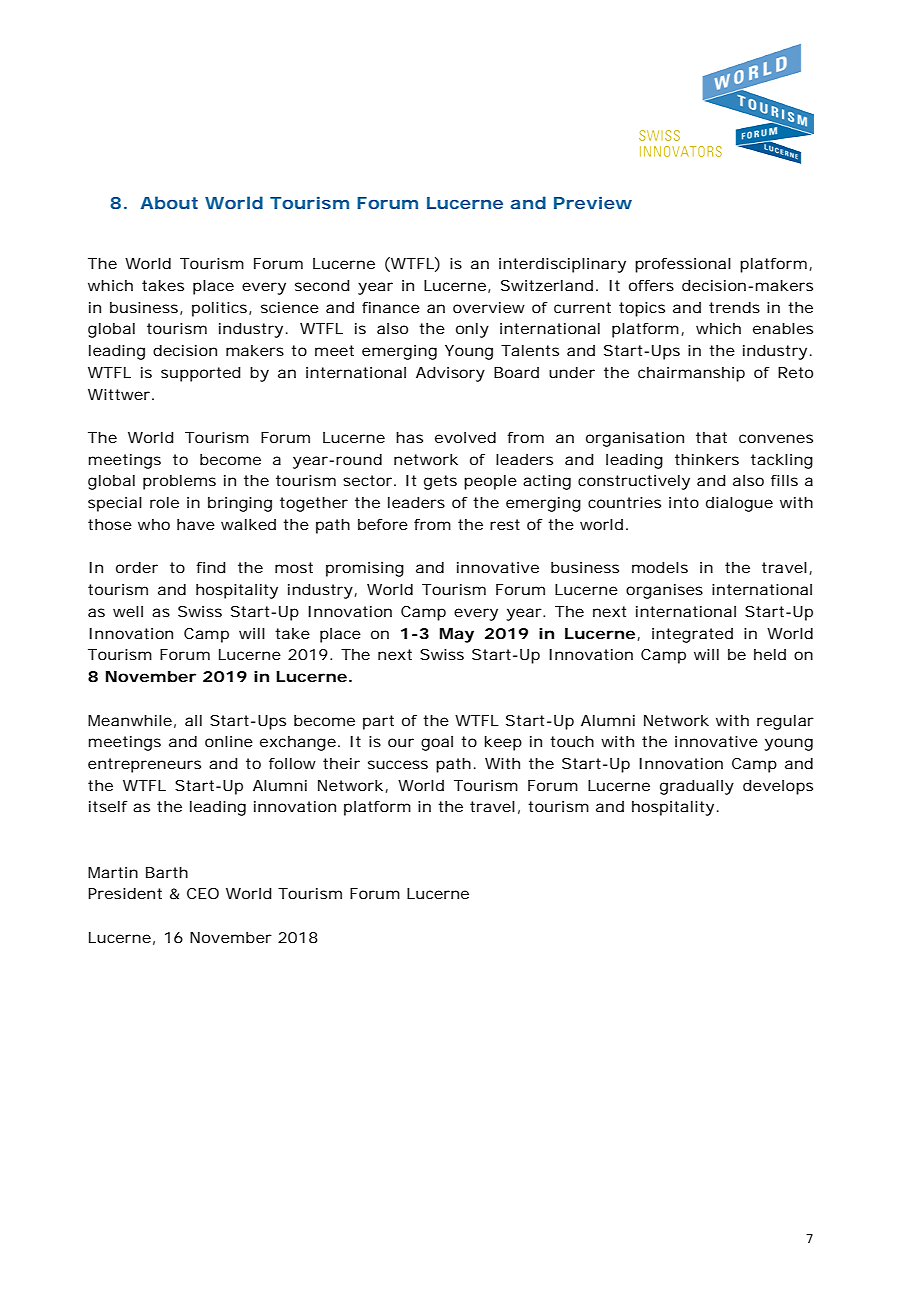 The width and height of the page is (924, 1308). Describe the element at coordinates (692, 635) in the page. I see `integrated` at that location.
